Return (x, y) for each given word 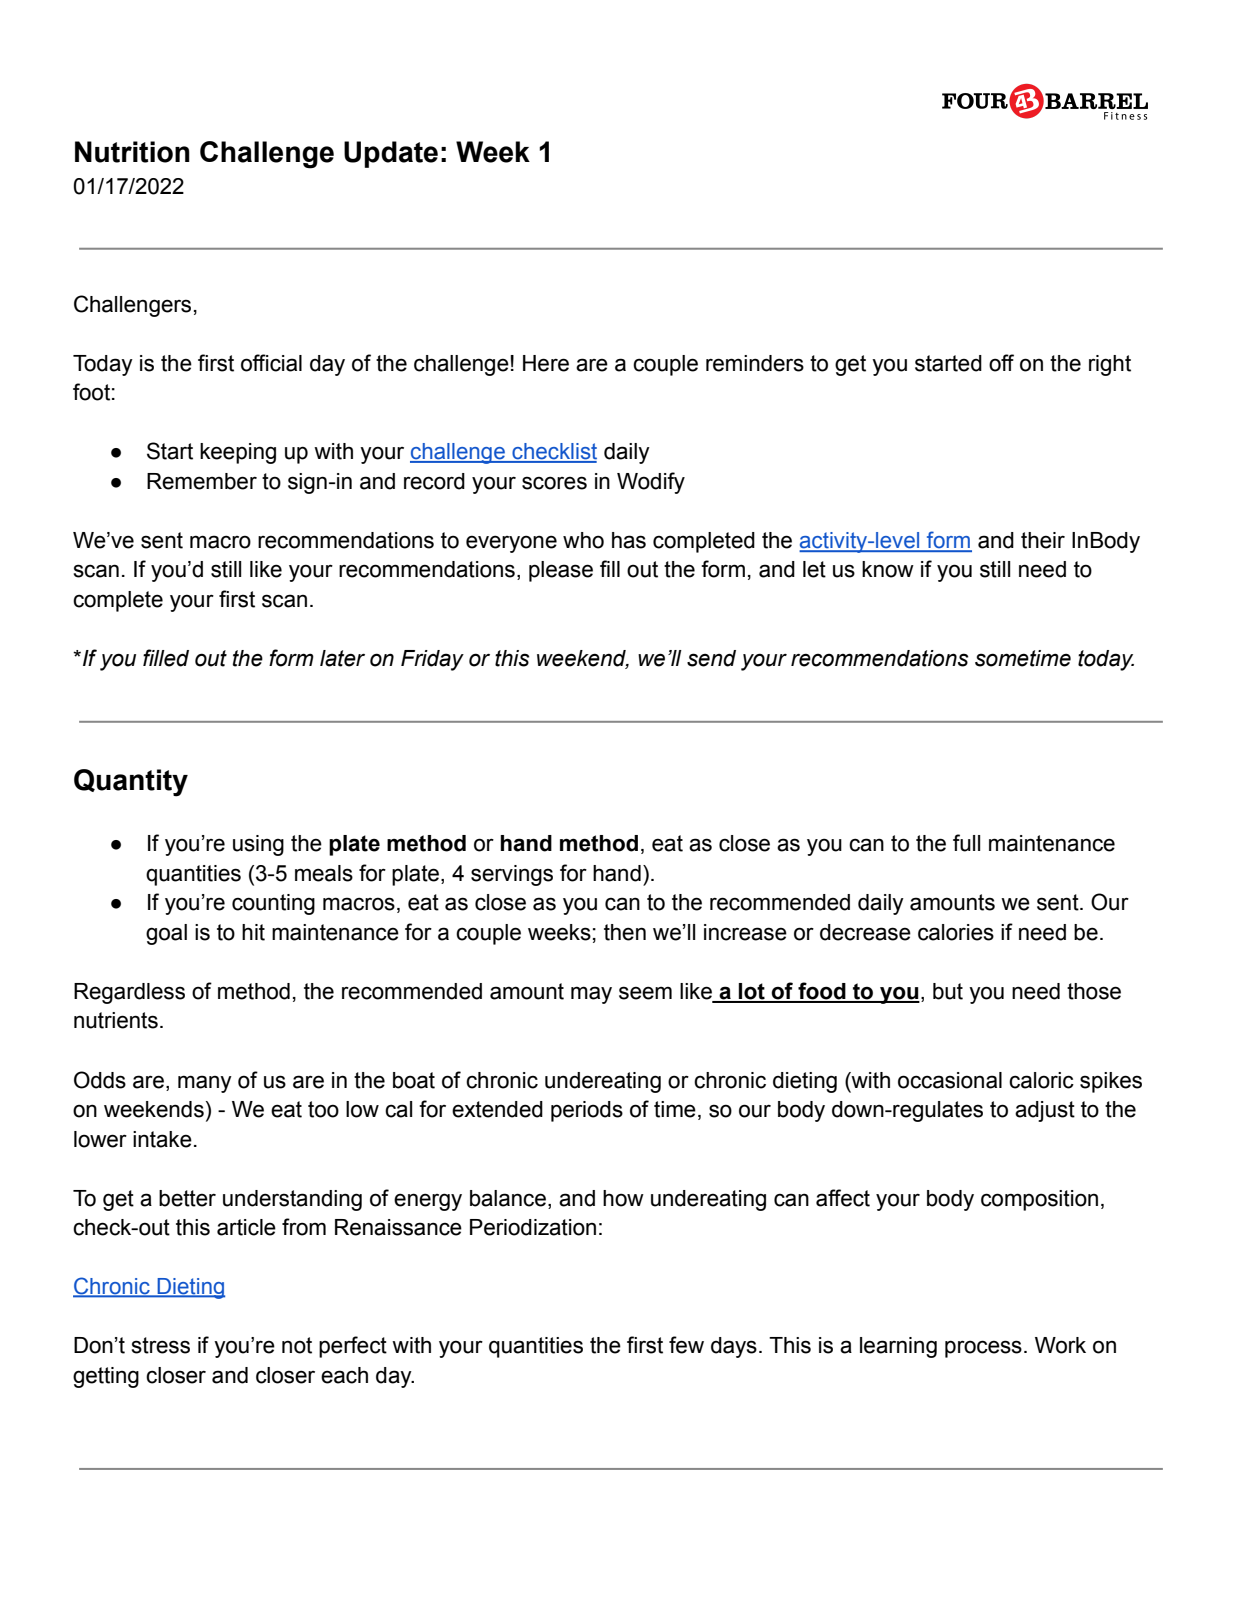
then (625, 932)
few (686, 1345)
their (1043, 540)
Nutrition (132, 152)
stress (161, 1345)
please (561, 571)
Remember (202, 481)
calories (956, 932)
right (1110, 365)
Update (391, 154)
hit (253, 932)
